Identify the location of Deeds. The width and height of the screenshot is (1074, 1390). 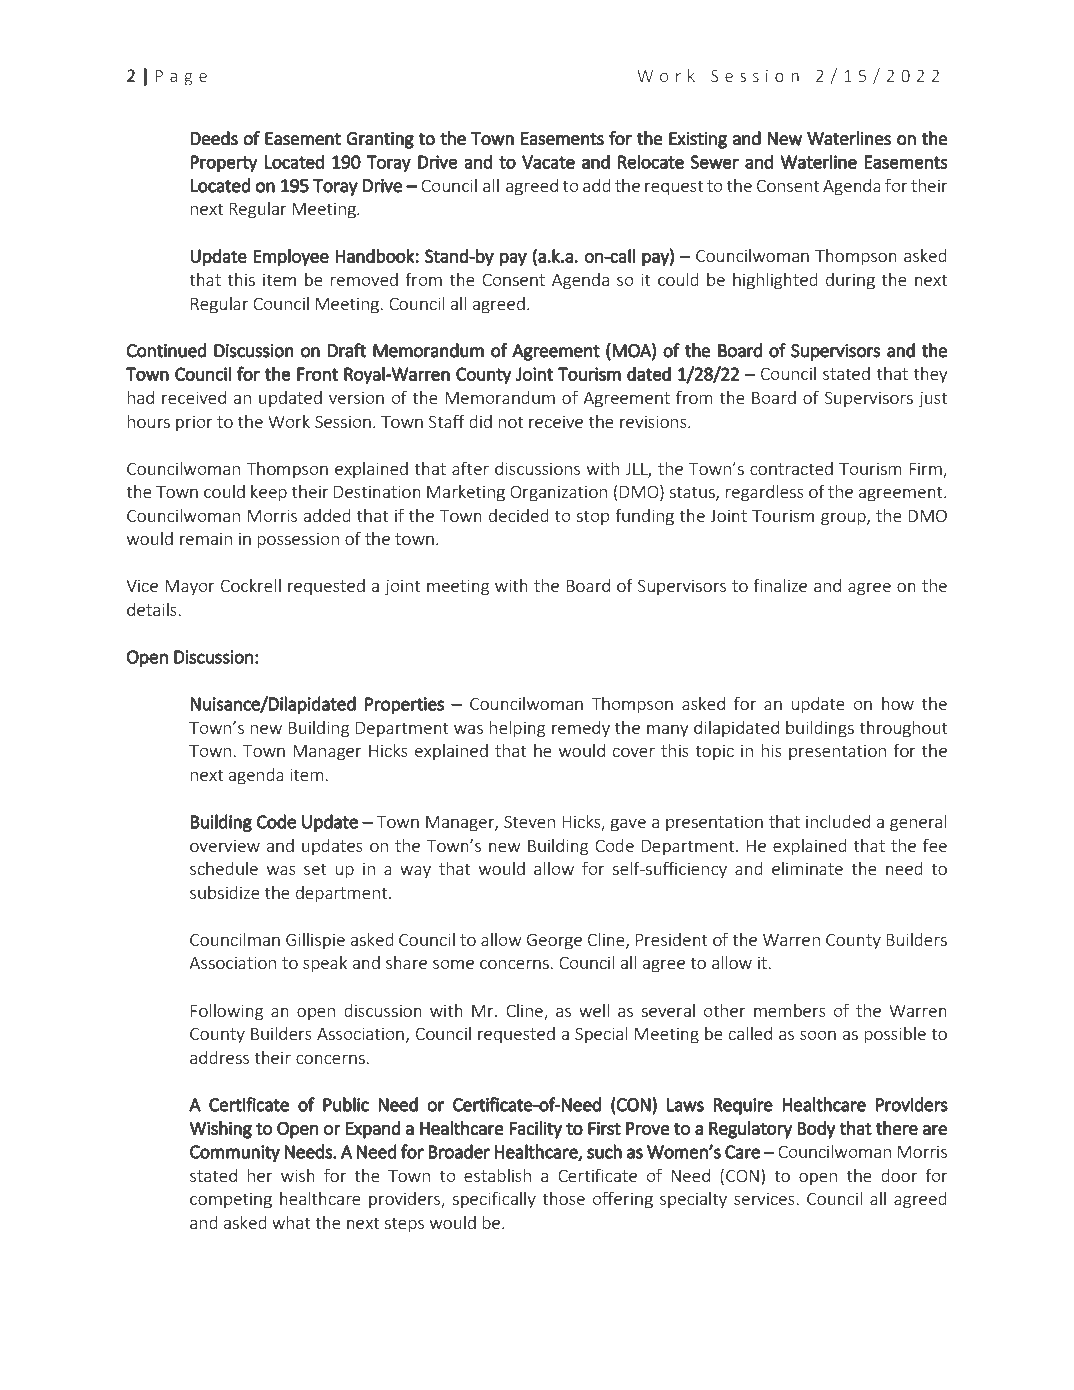
(214, 138).
